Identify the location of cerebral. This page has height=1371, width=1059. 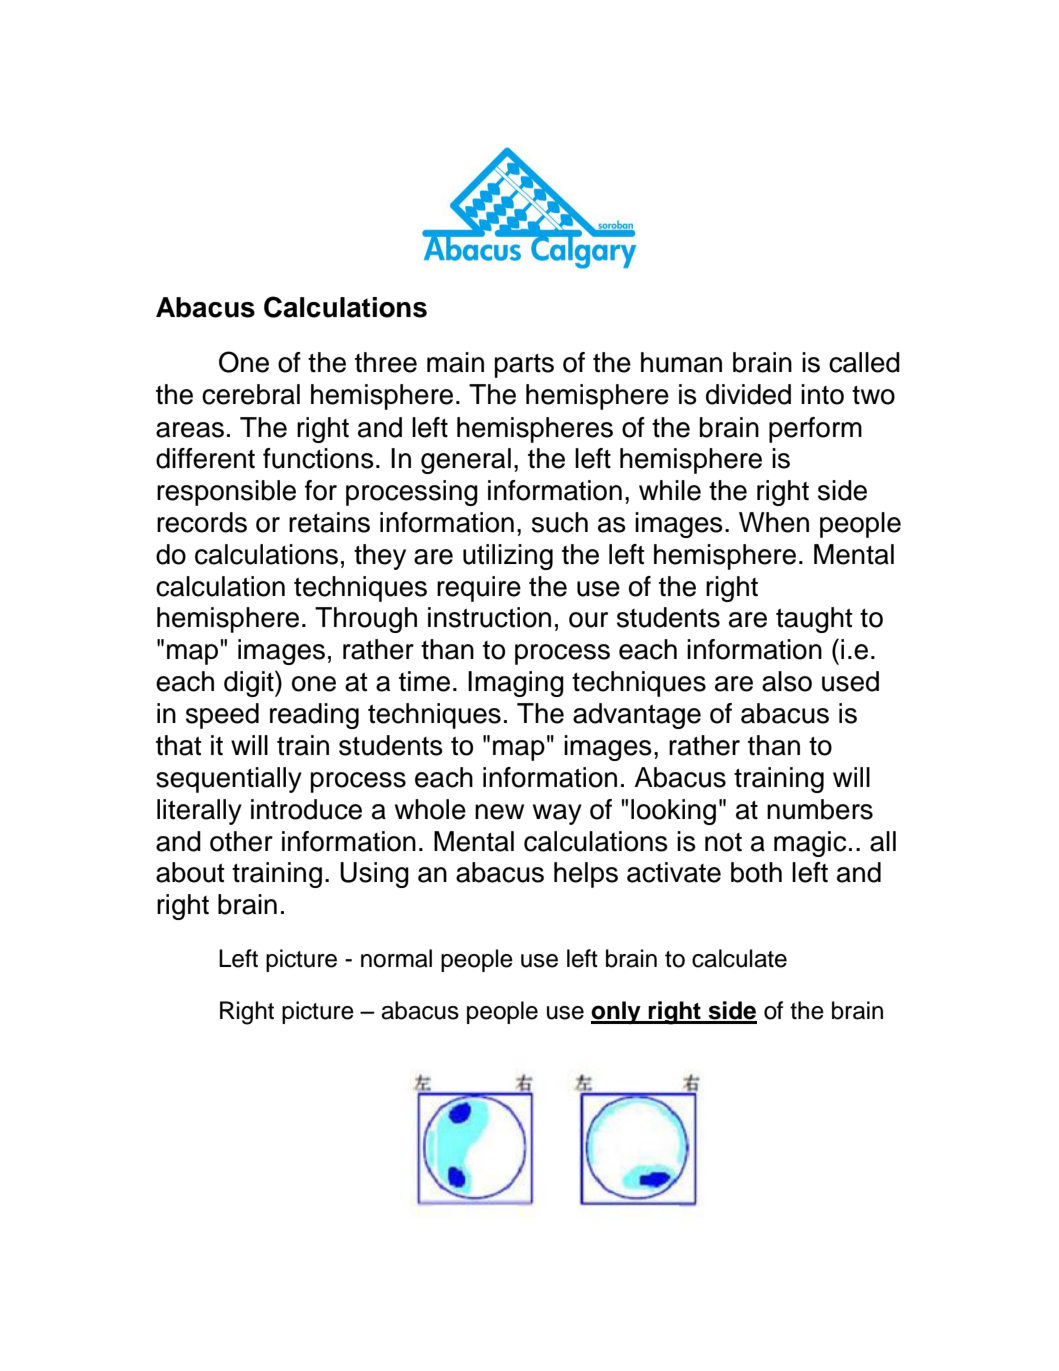
(251, 394).
